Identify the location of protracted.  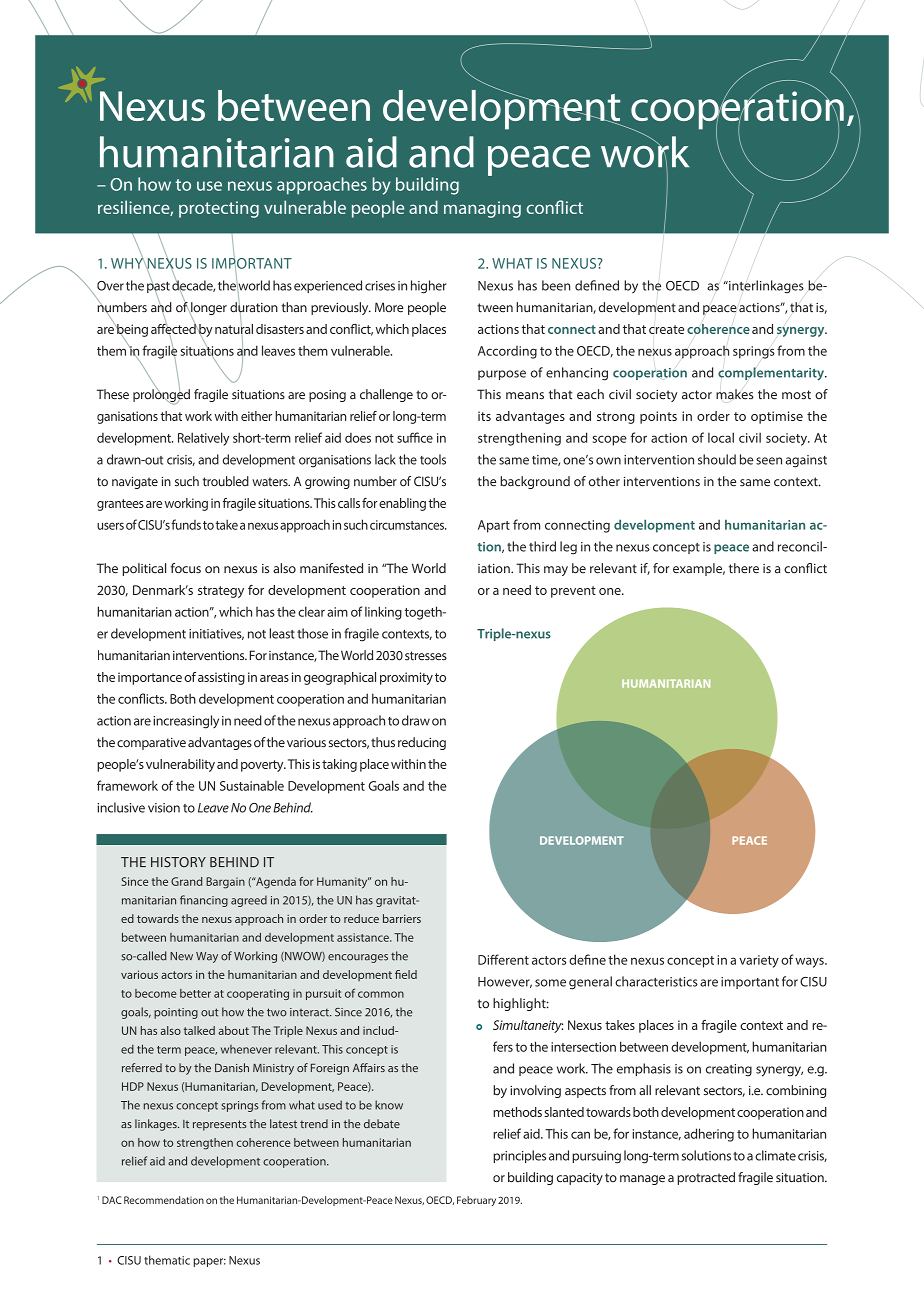
(706, 1178).
